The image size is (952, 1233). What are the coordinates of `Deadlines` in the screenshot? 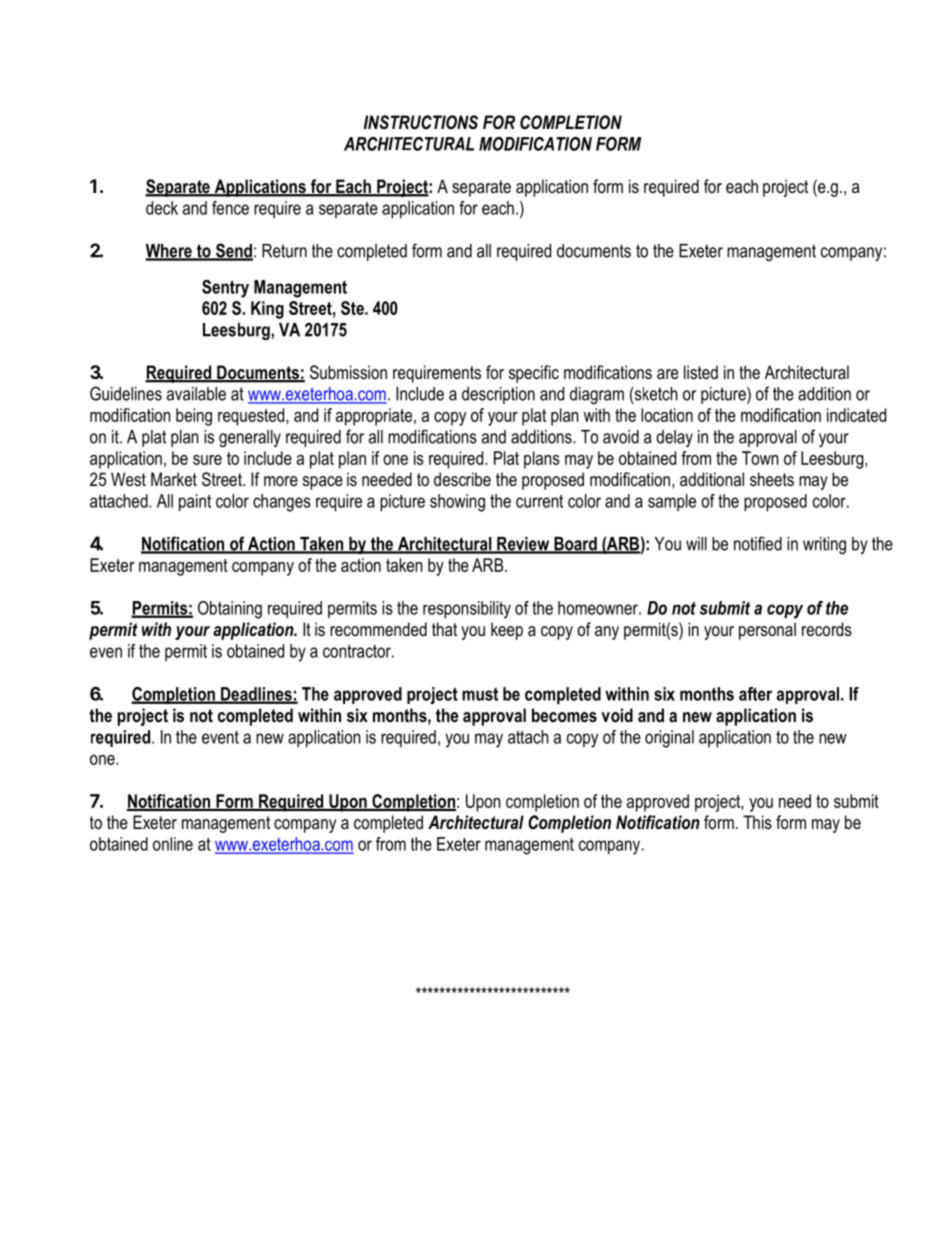 It's located at (256, 695).
